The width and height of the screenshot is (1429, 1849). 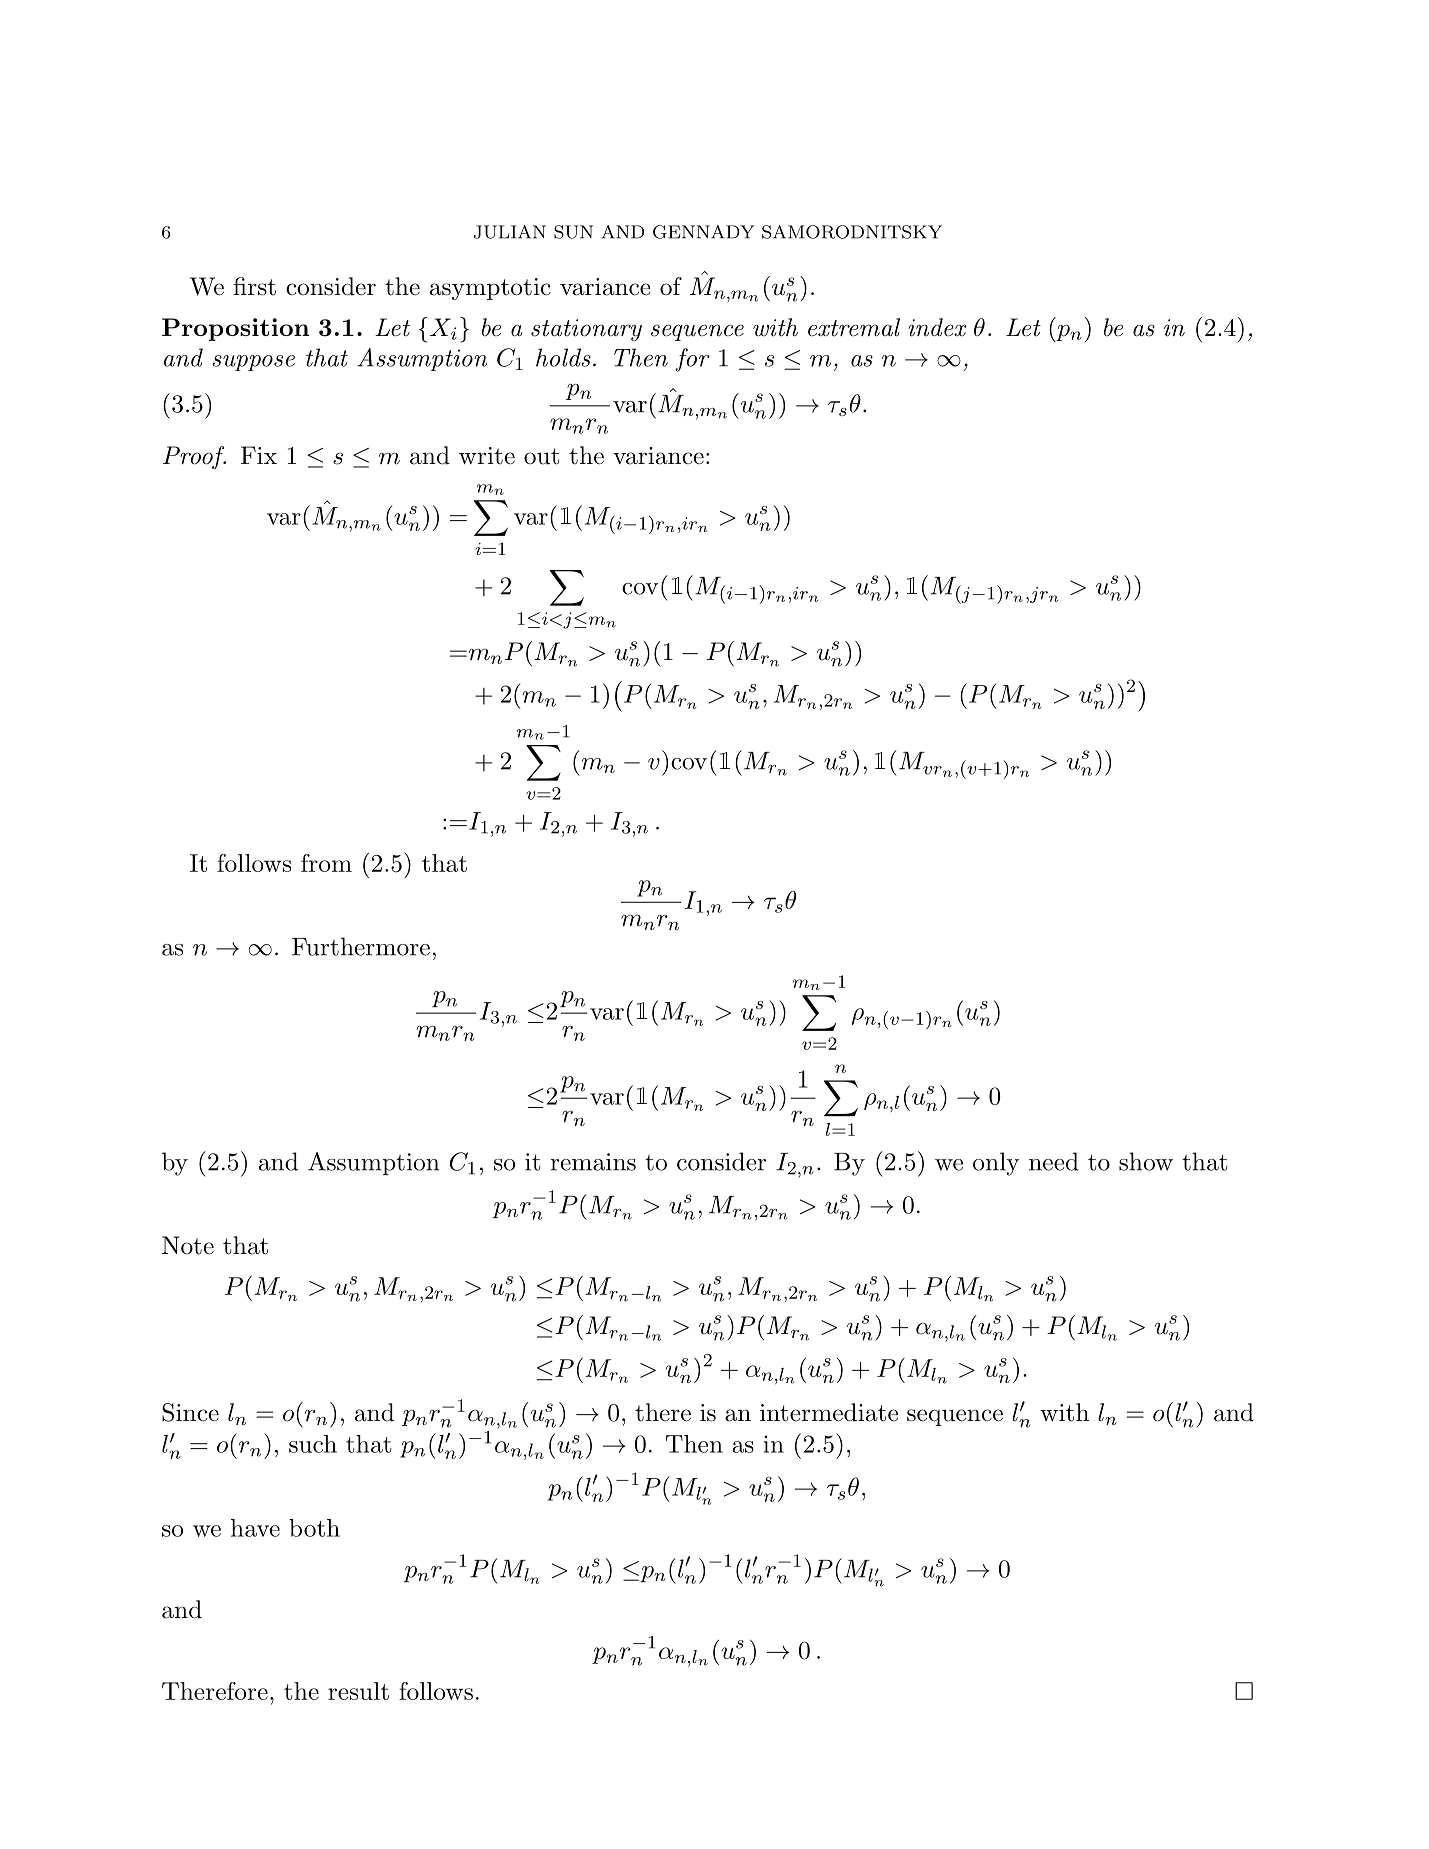 I want to click on remains, so click(x=593, y=1162).
